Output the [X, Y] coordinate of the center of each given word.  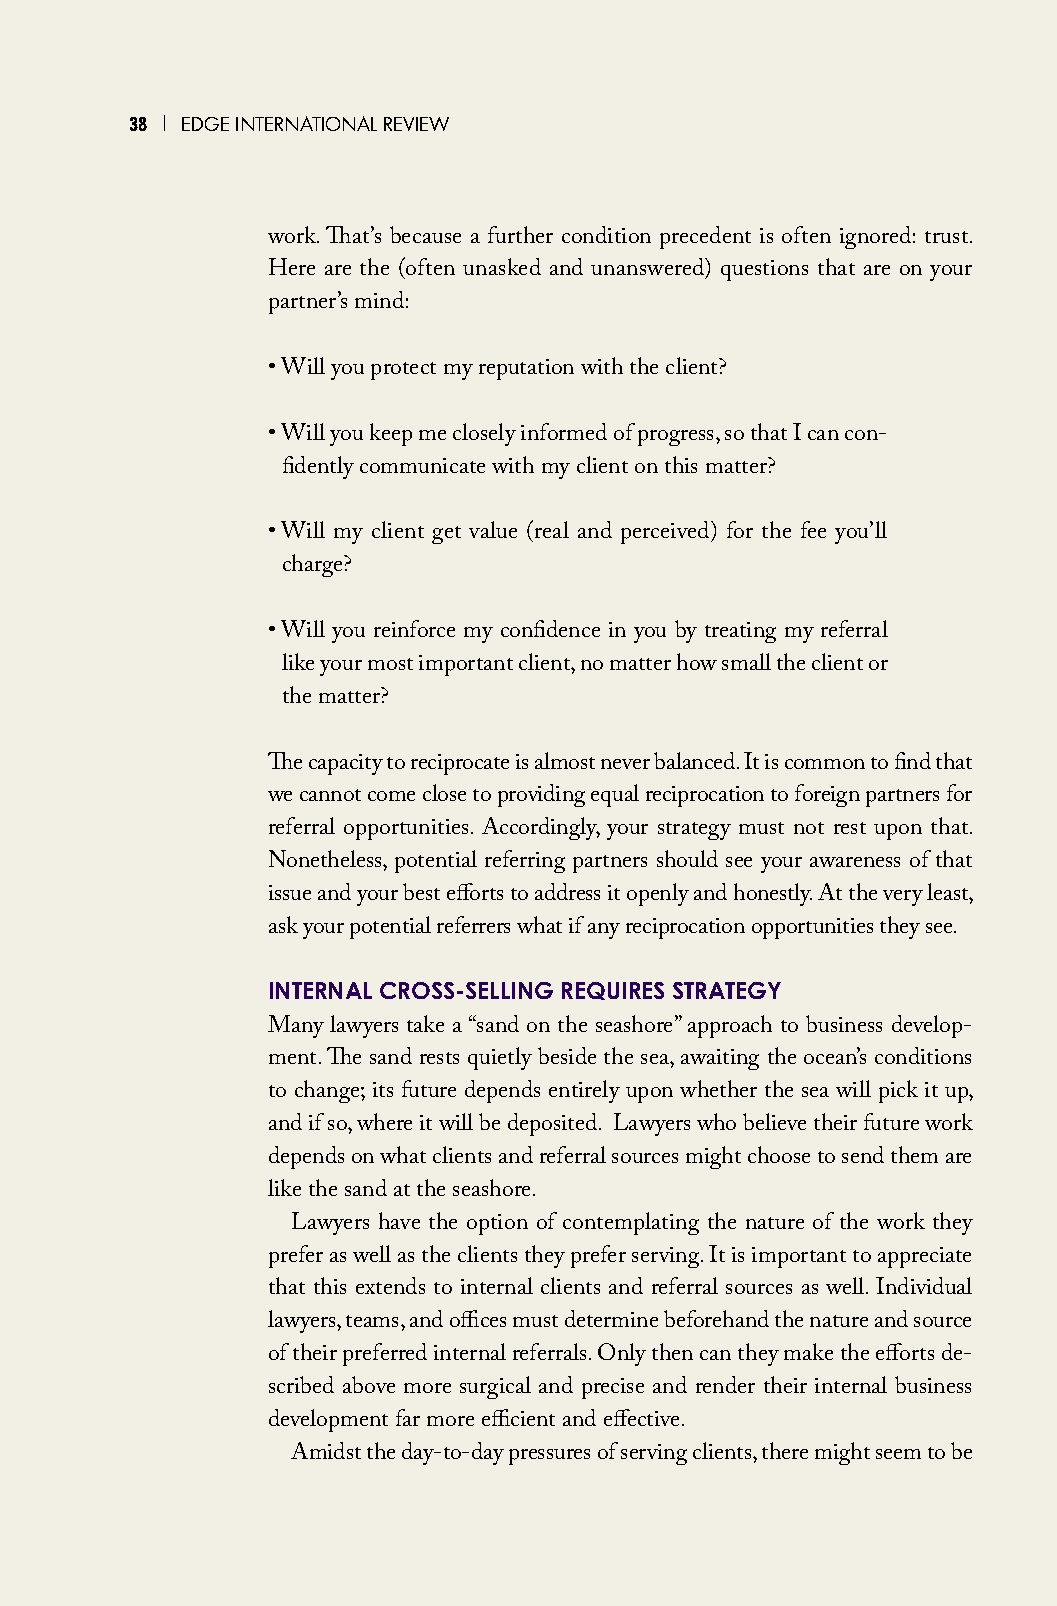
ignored [875, 237]
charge [314, 565]
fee [813, 529]
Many [296, 1026]
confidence [550, 628]
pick [898, 1091]
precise [613, 1388]
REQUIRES [613, 991]
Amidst [326, 1450]
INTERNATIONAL [306, 123]
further [520, 234]
